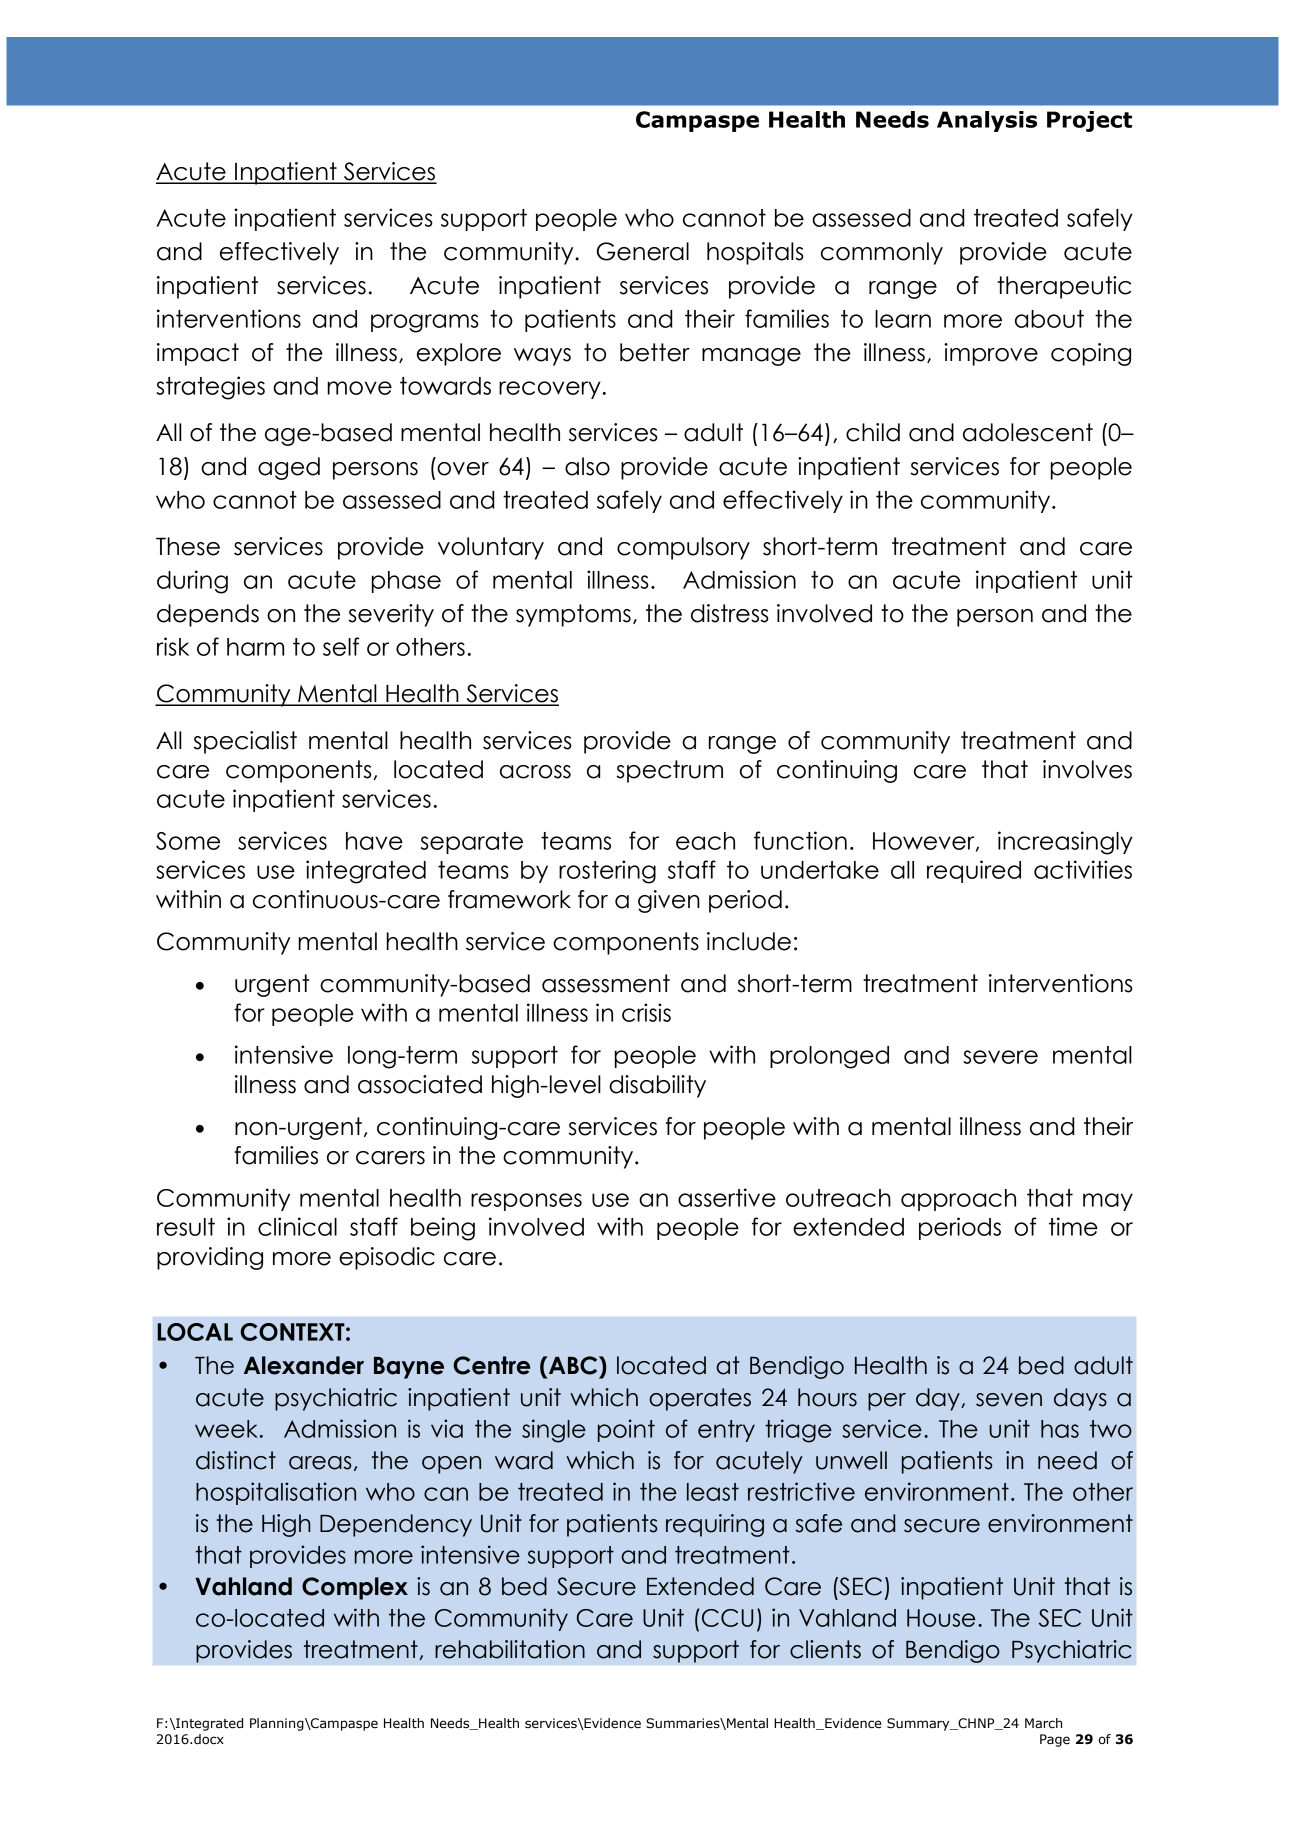 This page has width=1289, height=1823. What do you see at coordinates (1087, 769) in the page?
I see `involves` at bounding box center [1087, 769].
